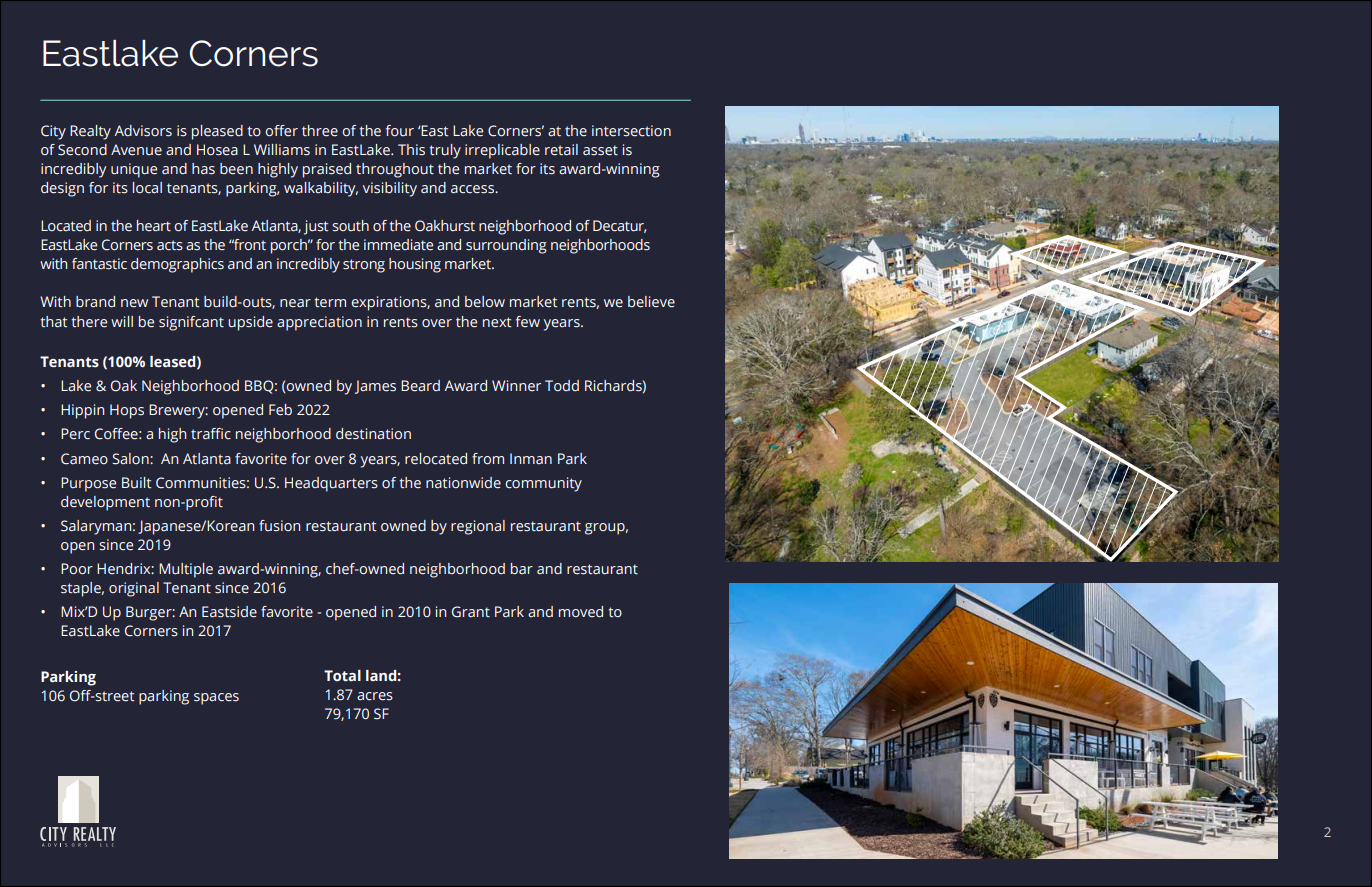  I want to click on retail, so click(561, 150).
